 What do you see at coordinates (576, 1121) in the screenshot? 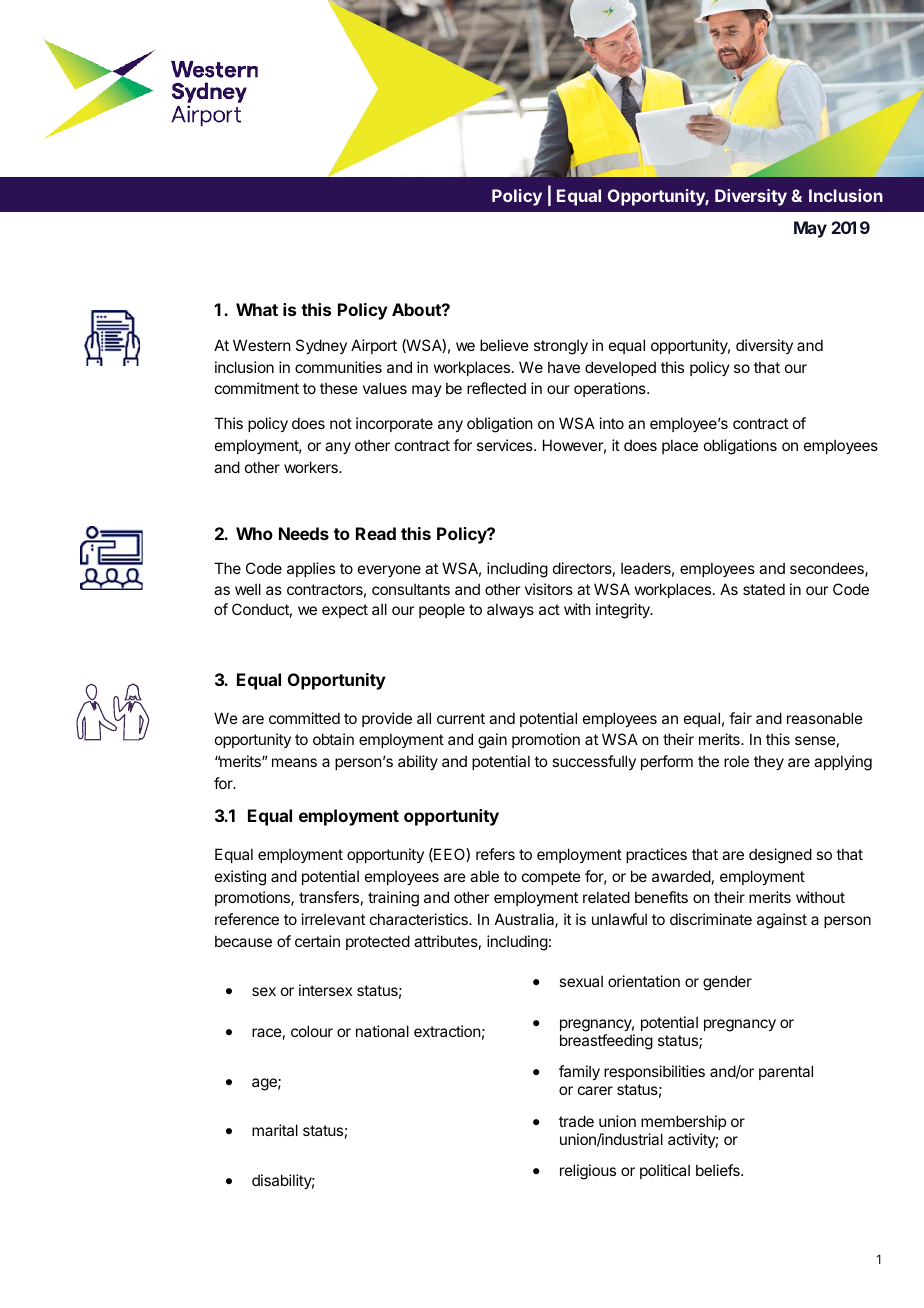
I see `trade` at bounding box center [576, 1121].
